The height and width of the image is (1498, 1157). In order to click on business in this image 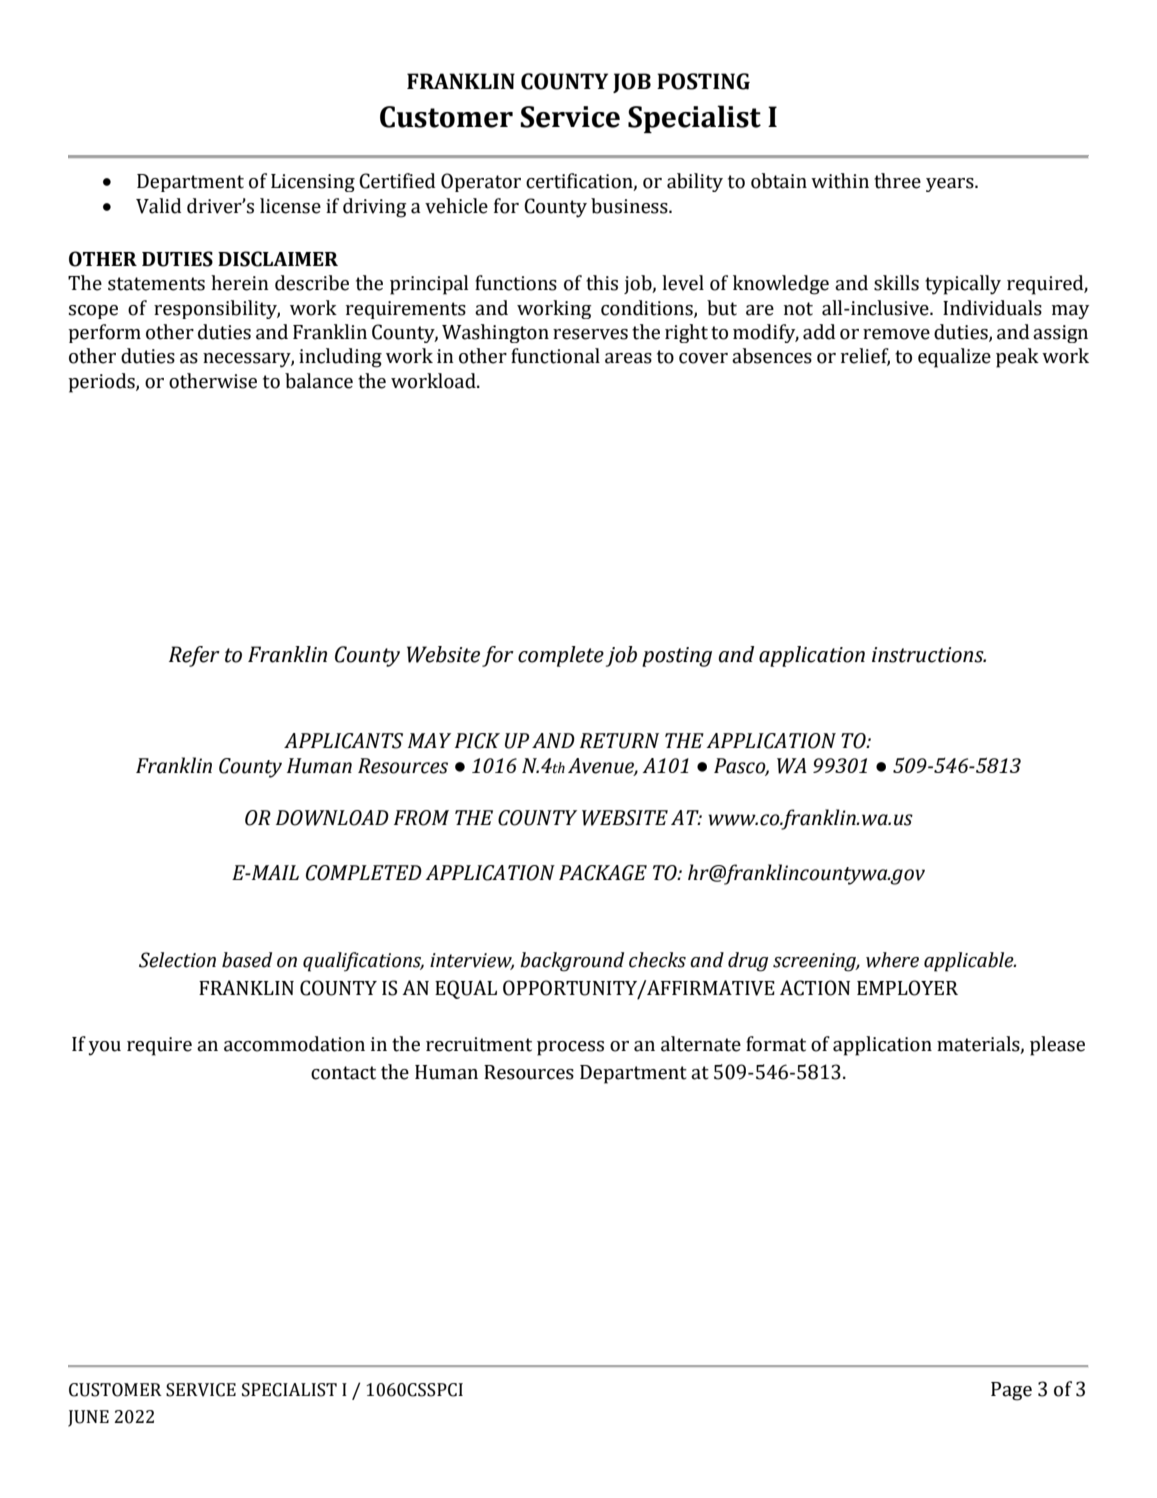, I will do `click(630, 206)`.
